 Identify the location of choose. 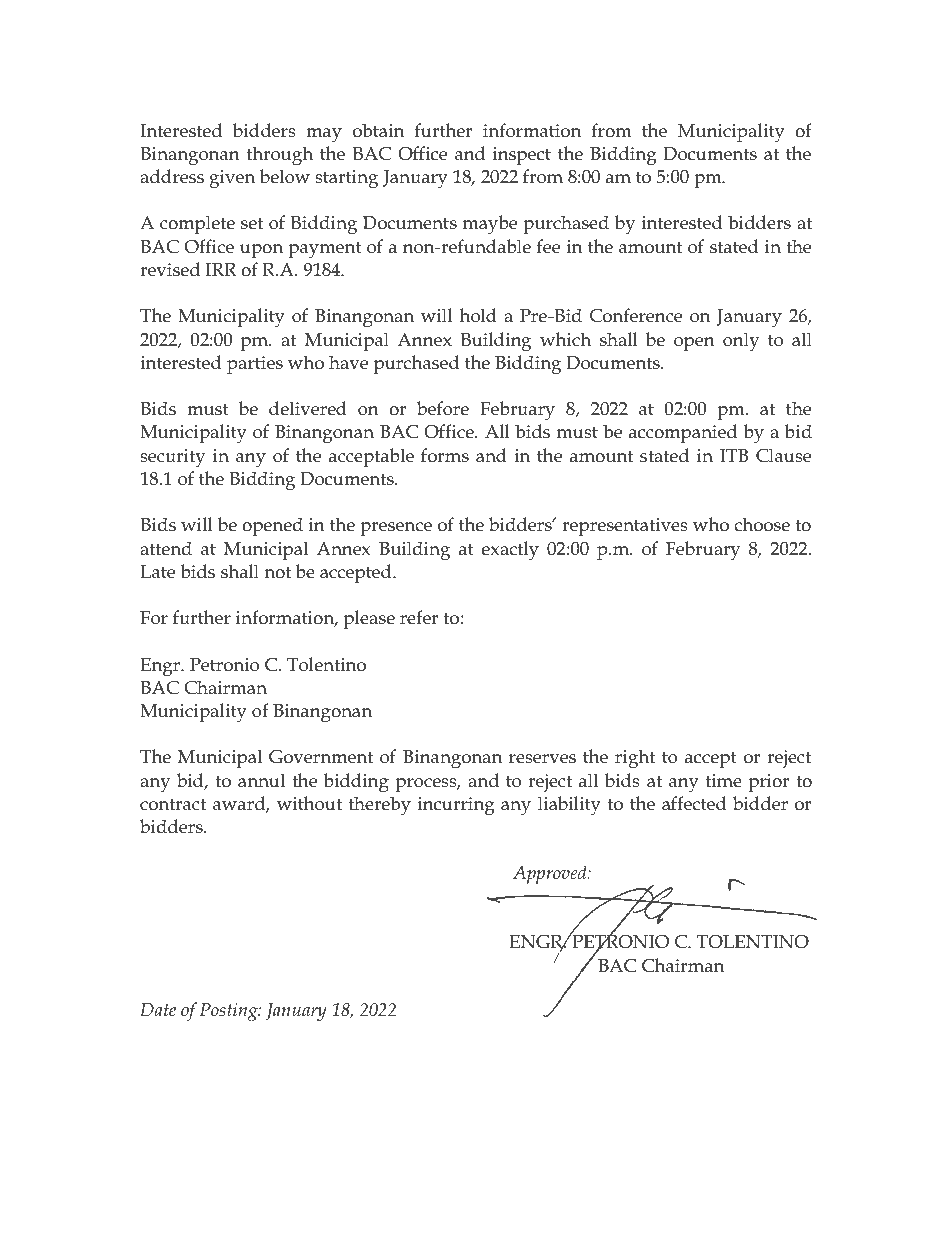
(762, 524).
